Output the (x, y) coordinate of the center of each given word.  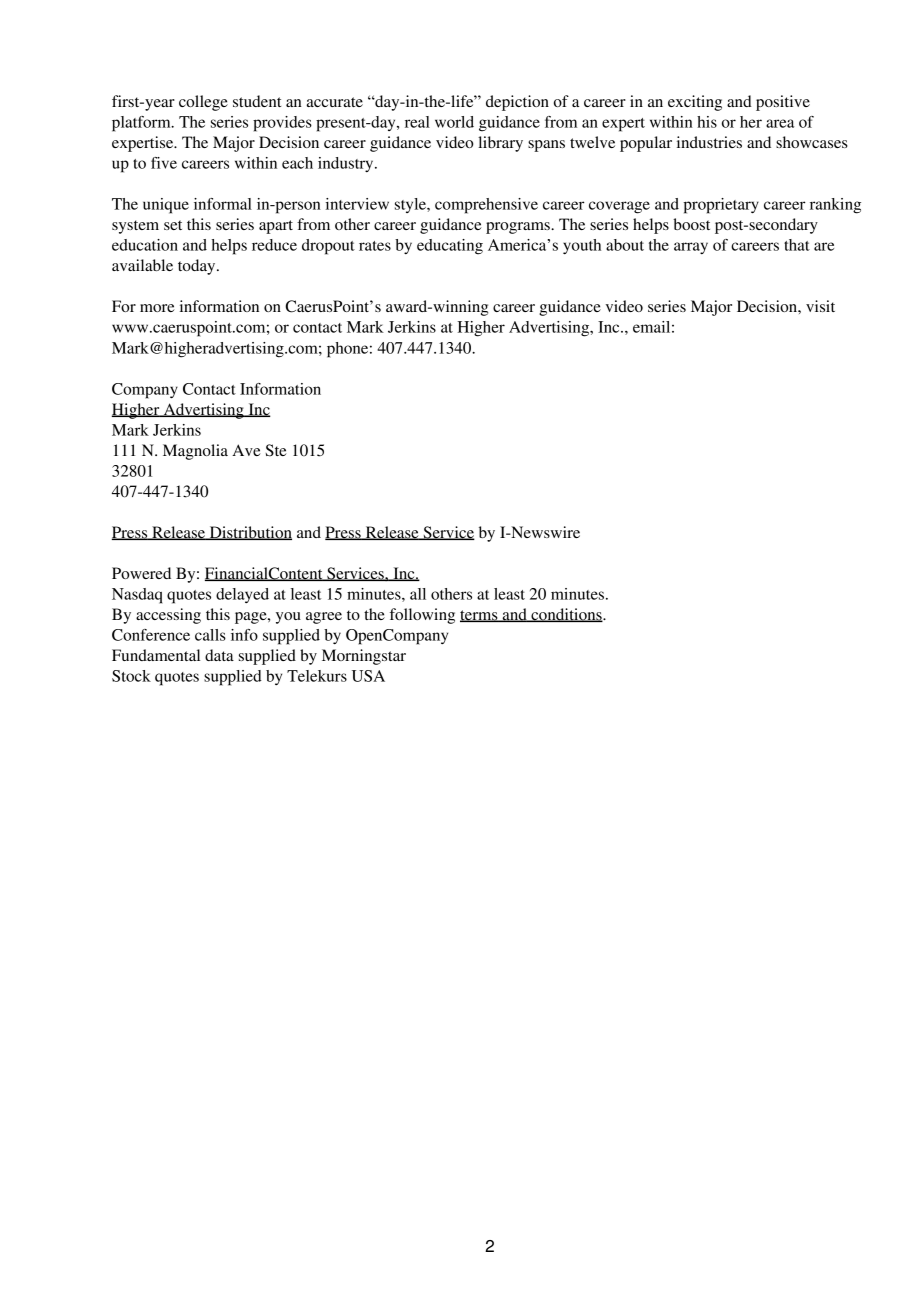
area (780, 123)
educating (450, 247)
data (219, 655)
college (203, 103)
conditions (566, 615)
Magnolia (195, 452)
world (454, 122)
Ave (246, 450)
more (157, 308)
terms (480, 616)
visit (820, 306)
